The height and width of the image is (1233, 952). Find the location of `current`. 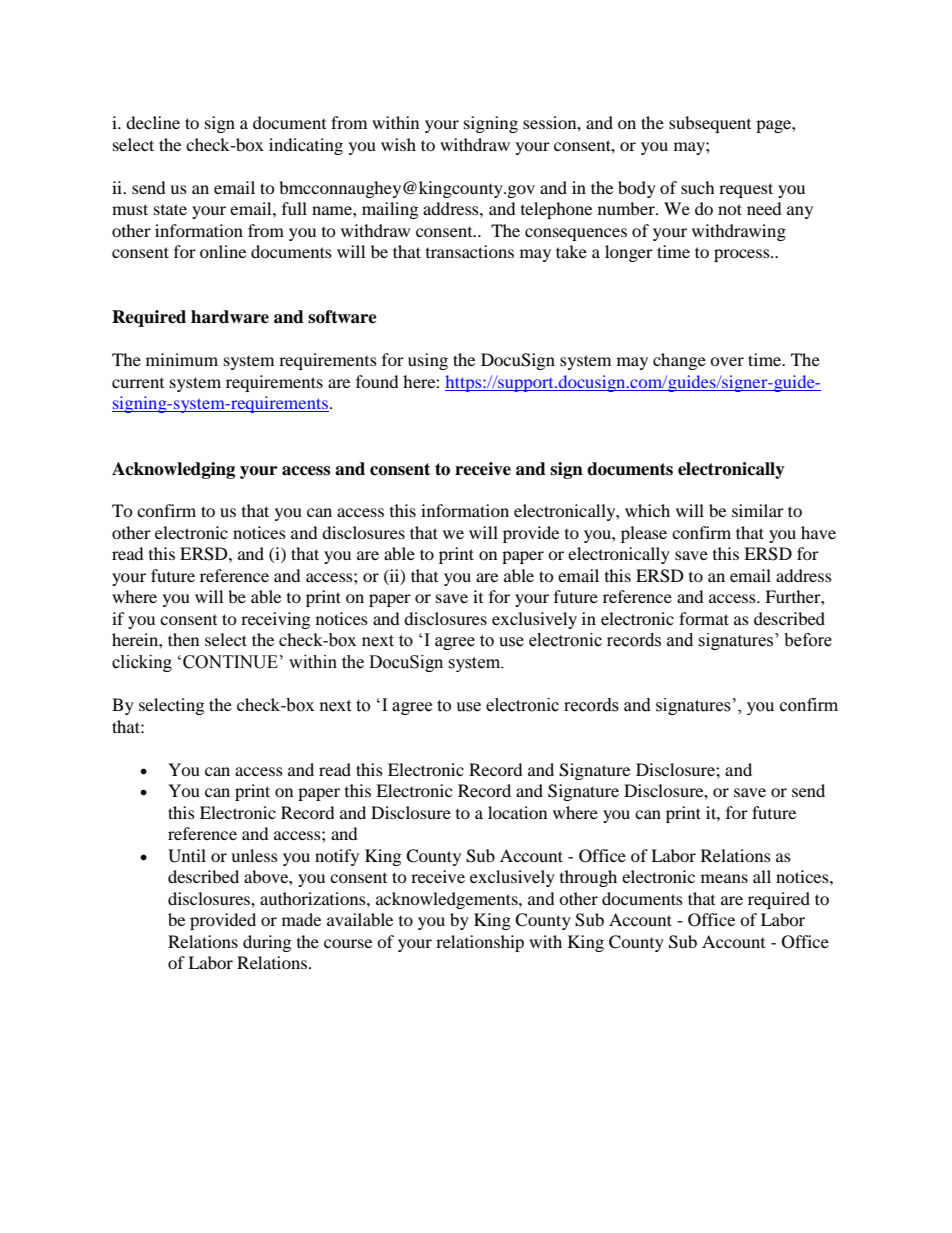

current is located at coordinates (138, 383).
